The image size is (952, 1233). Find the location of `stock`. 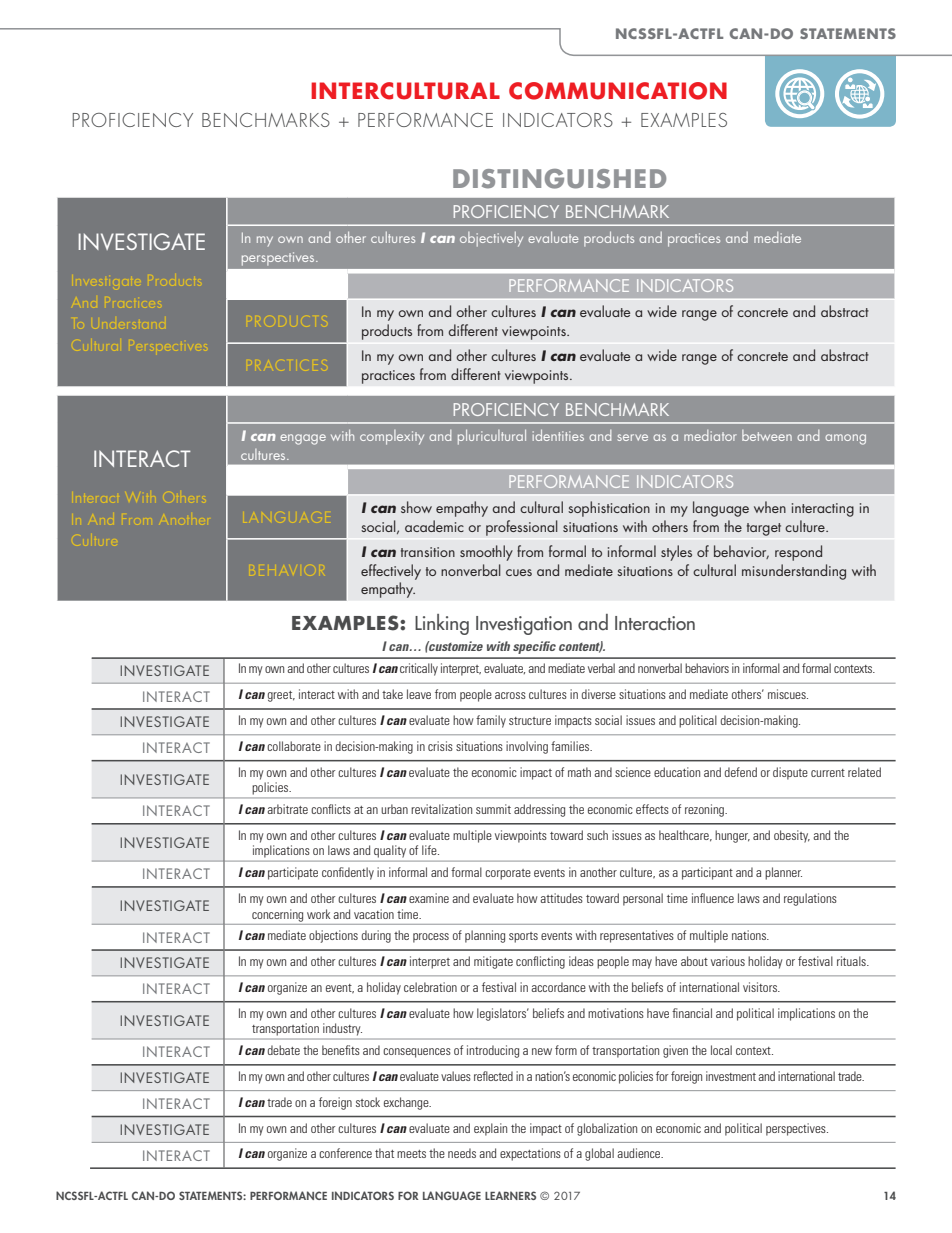

stock is located at coordinates (368, 1102).
